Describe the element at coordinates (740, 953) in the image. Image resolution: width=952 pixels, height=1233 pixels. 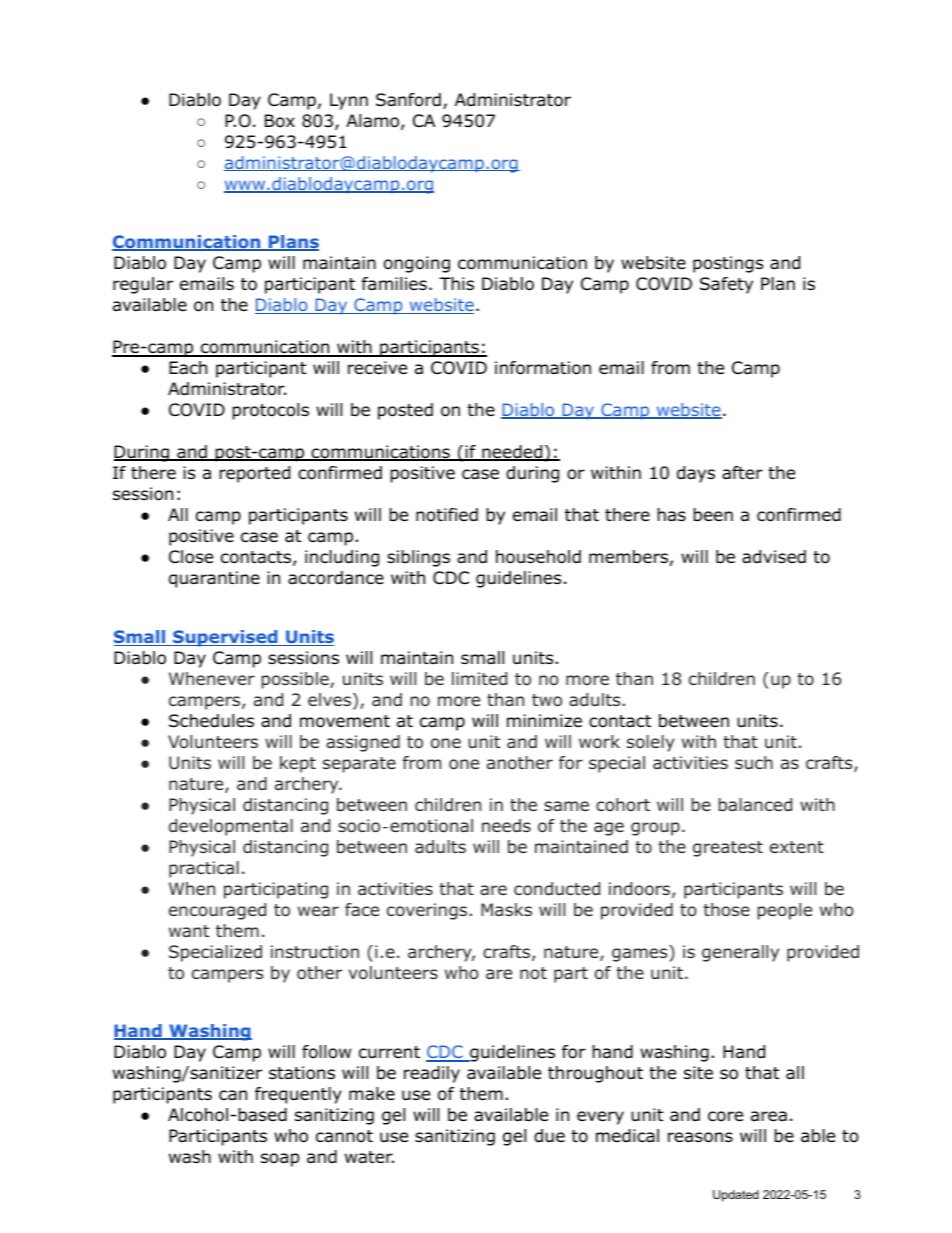
I see `generally` at that location.
